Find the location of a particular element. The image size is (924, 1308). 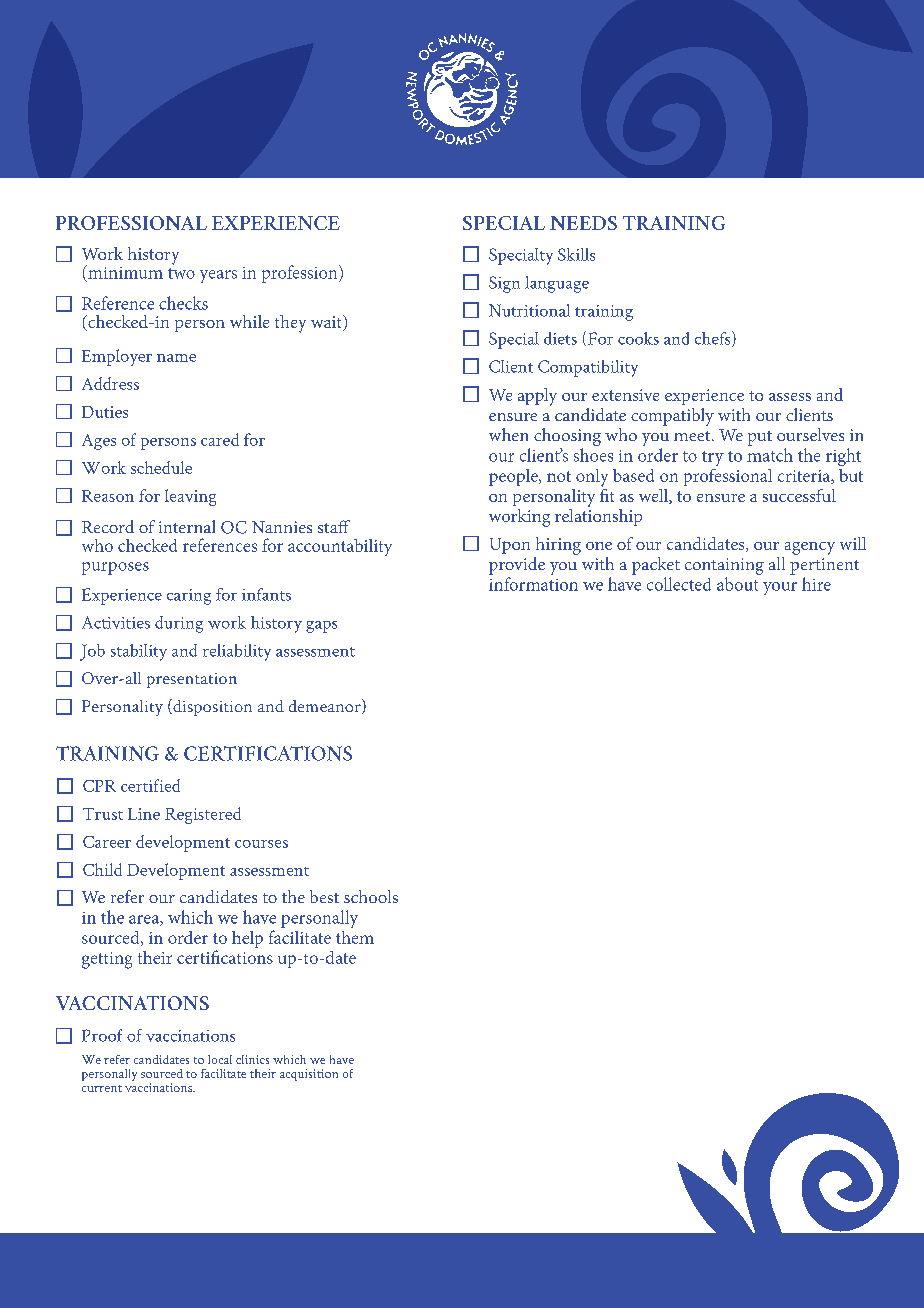

your is located at coordinates (780, 588).
